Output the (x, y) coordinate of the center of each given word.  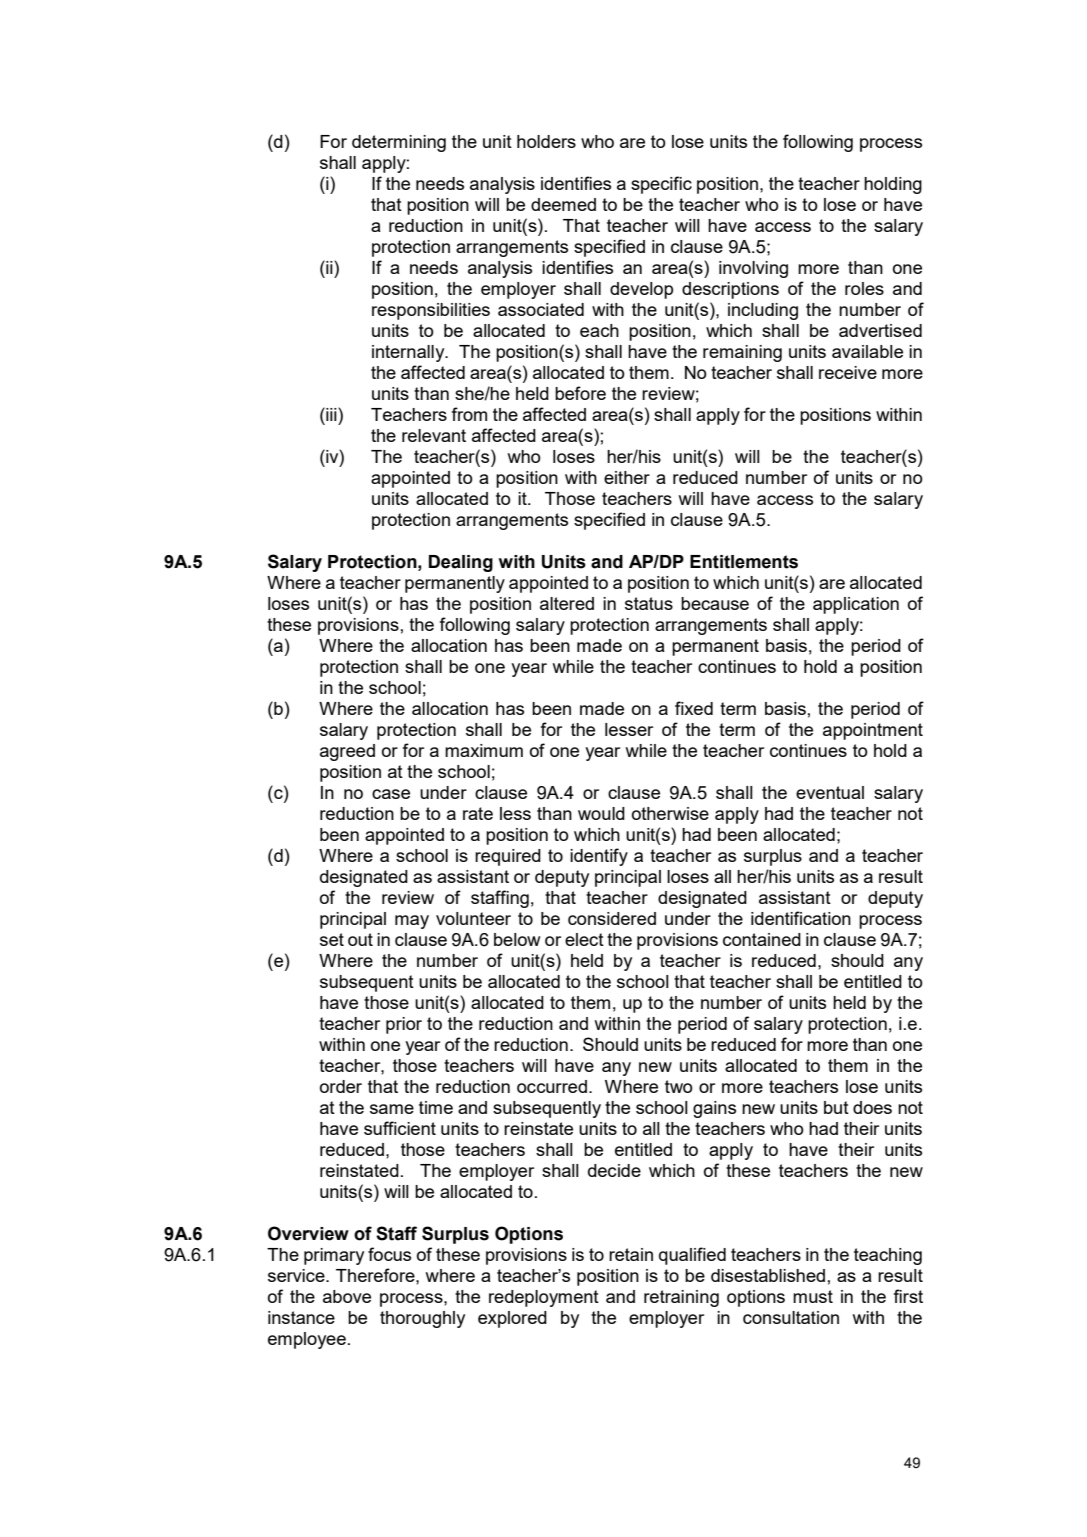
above (347, 1296)
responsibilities (431, 311)
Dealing (461, 563)
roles (864, 288)
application (856, 605)
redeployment (544, 1298)
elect (584, 939)
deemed (563, 204)
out (360, 939)
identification (801, 918)
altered (567, 603)
